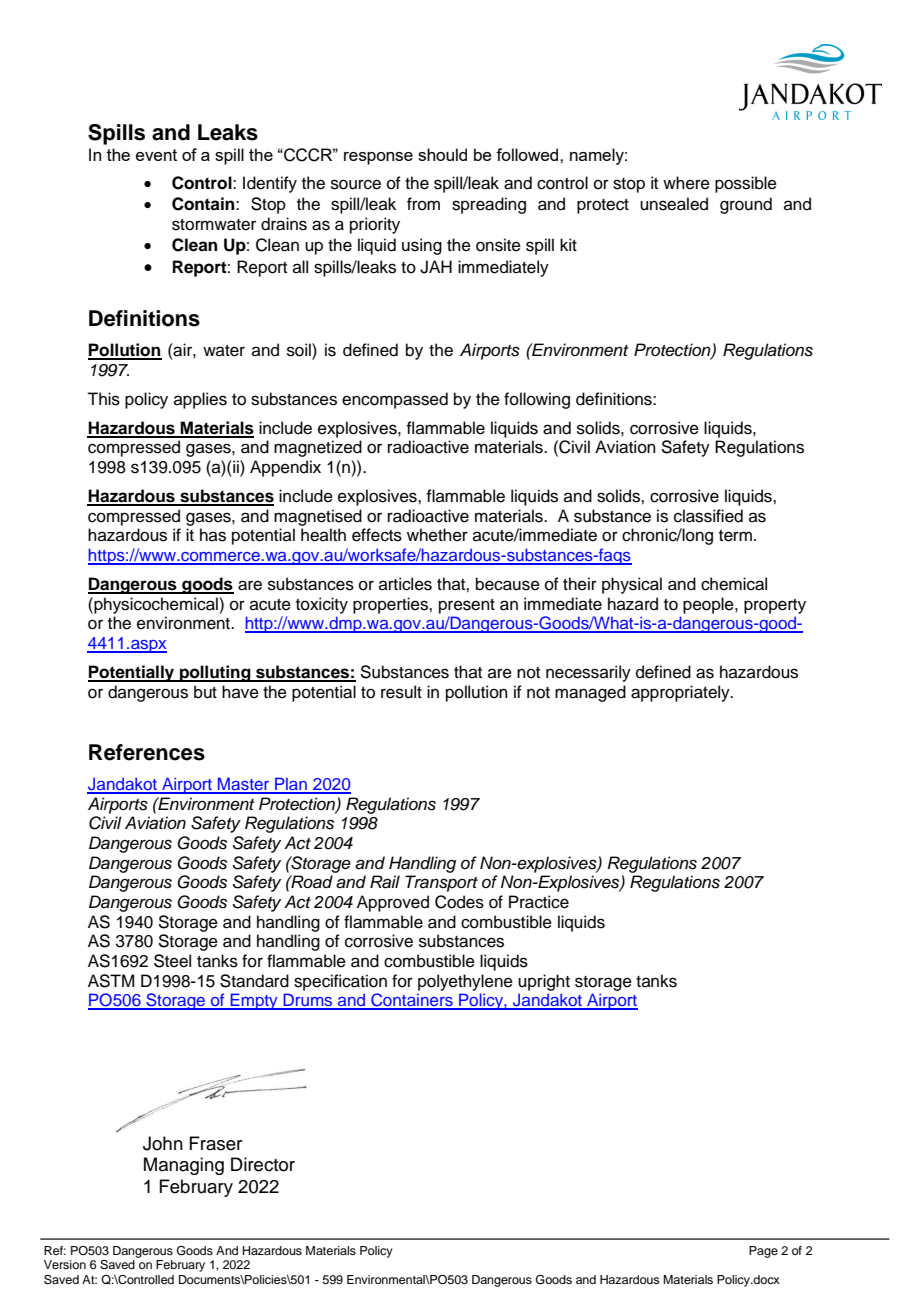 The height and width of the screenshot is (1308, 924). I want to click on Practice, so click(539, 902).
